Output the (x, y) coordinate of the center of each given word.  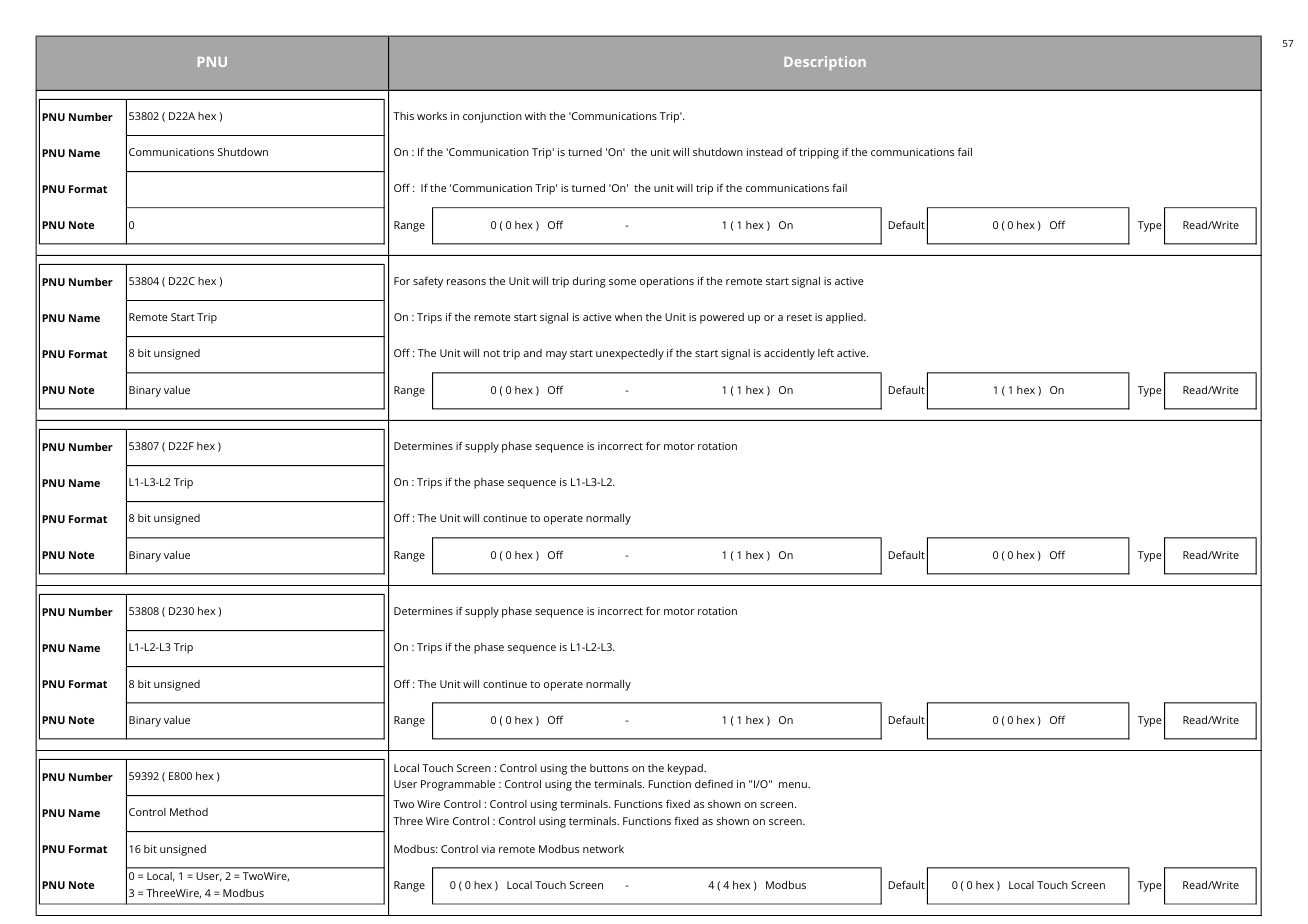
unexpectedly (630, 354)
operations (667, 282)
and (532, 353)
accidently (789, 354)
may (556, 355)
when (628, 317)
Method (189, 812)
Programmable (458, 785)
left (826, 352)
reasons (466, 282)
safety (428, 282)
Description (825, 63)
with (535, 116)
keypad (686, 769)
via (488, 849)
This (403, 116)
